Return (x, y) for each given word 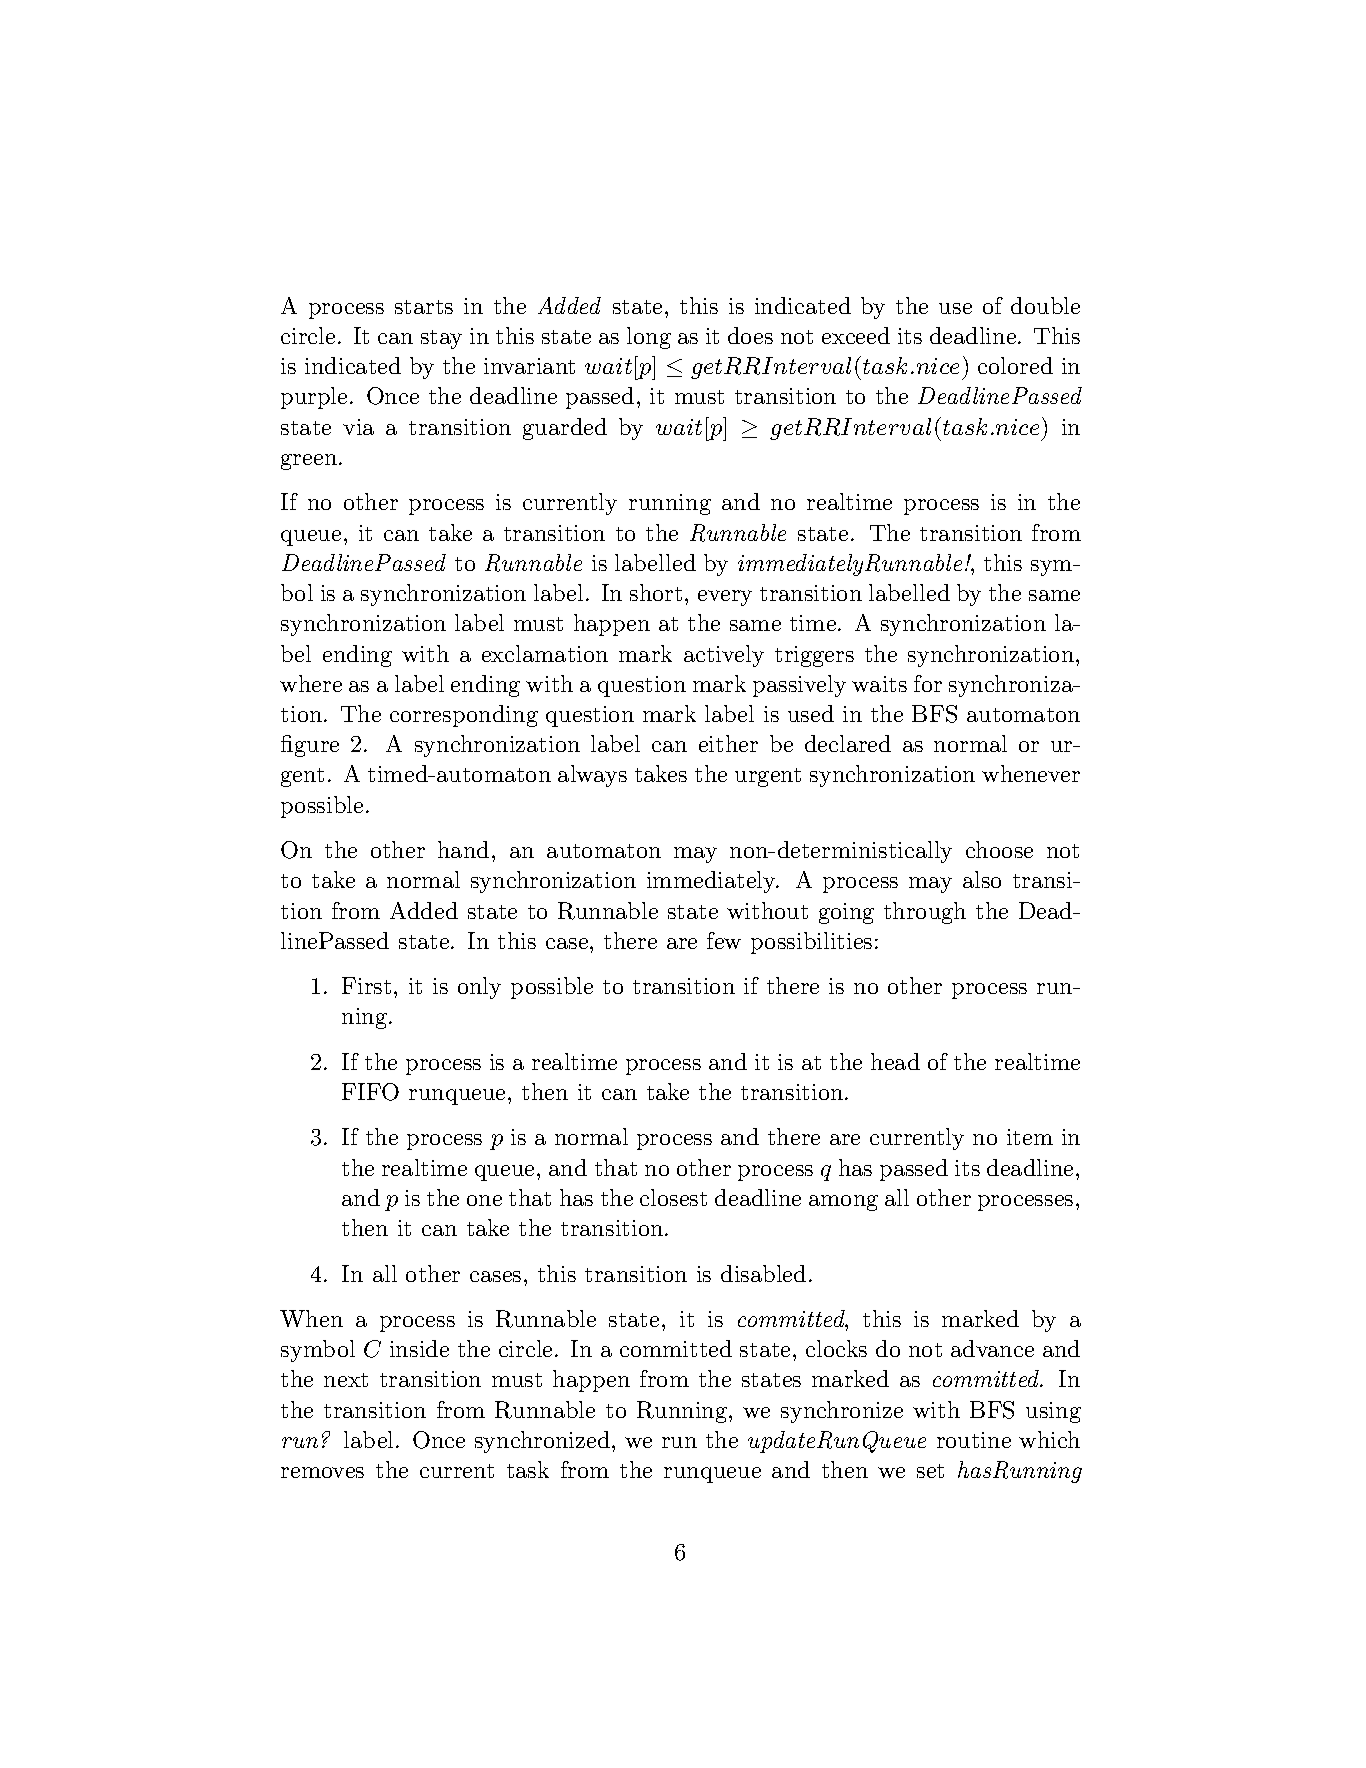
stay (441, 339)
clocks (836, 1348)
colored (1015, 365)
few (724, 940)
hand (463, 849)
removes (322, 1472)
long (649, 338)
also (982, 879)
